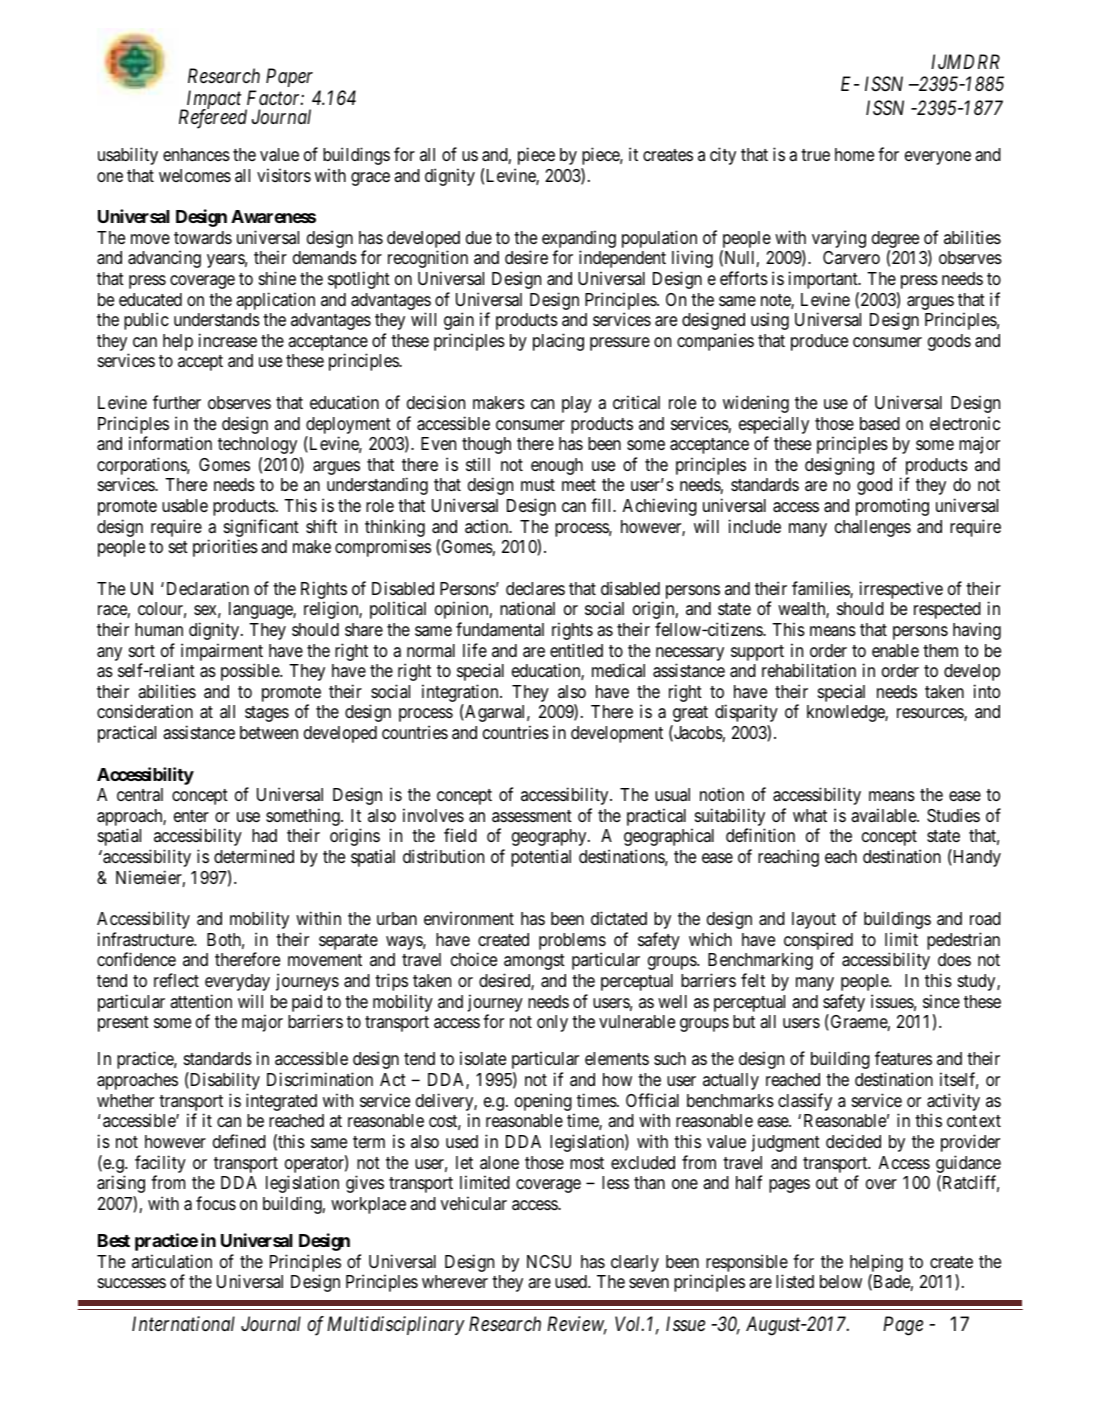 The image size is (1098, 1422). I want to click on usable, so click(185, 505).
